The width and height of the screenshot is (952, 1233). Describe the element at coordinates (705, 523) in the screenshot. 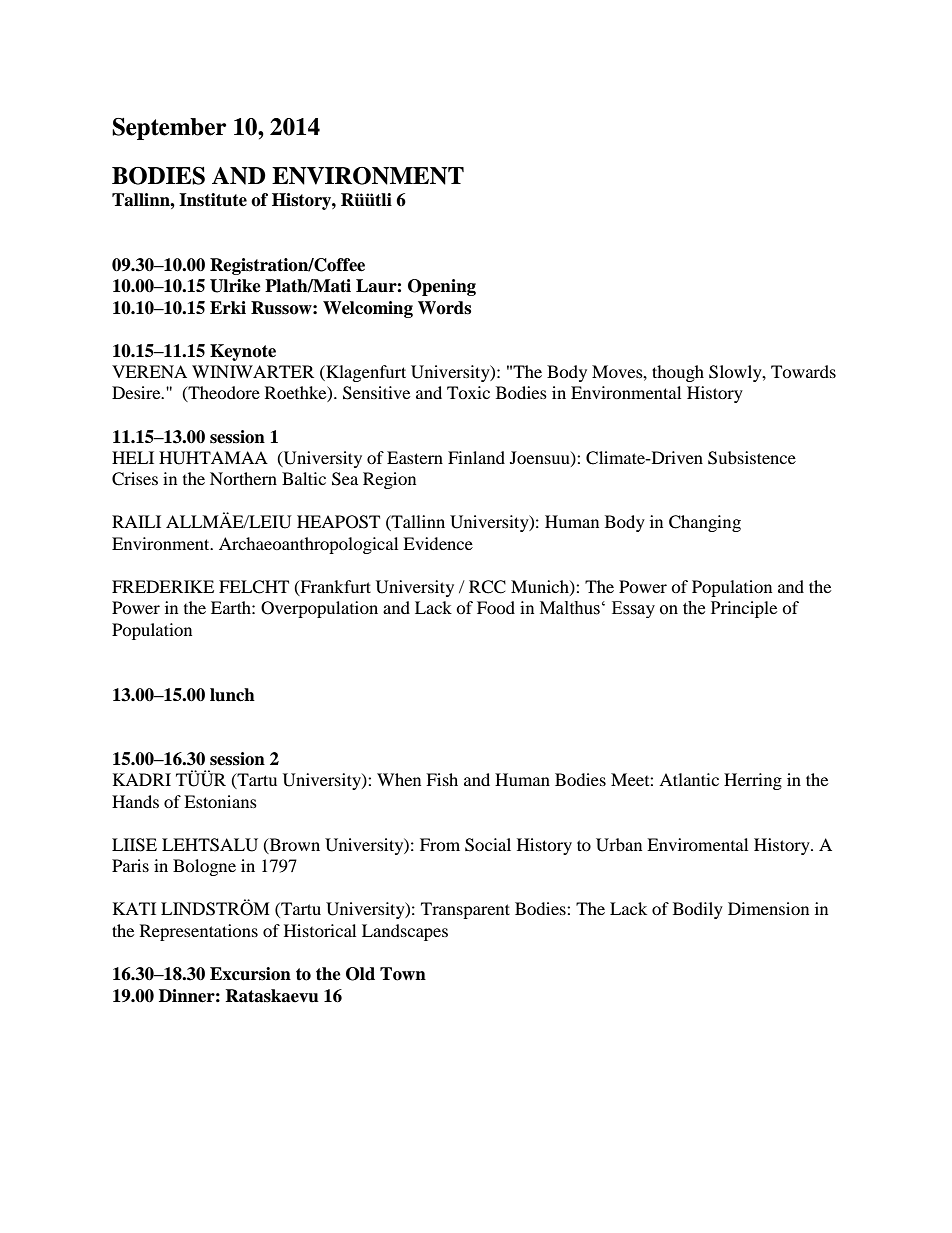

I see `Changing` at that location.
